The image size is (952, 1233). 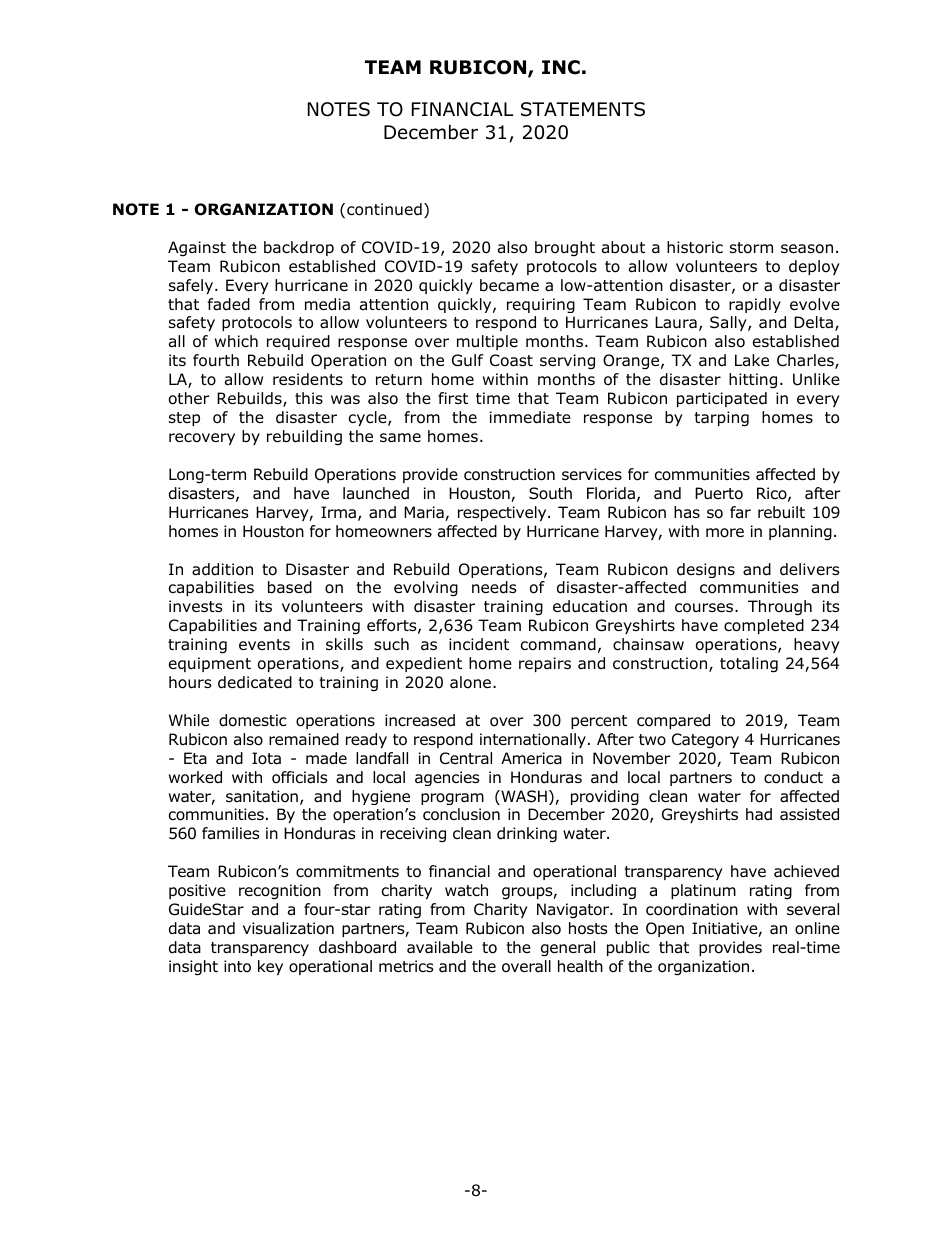 What do you see at coordinates (453, 398) in the screenshot?
I see `first` at bounding box center [453, 398].
